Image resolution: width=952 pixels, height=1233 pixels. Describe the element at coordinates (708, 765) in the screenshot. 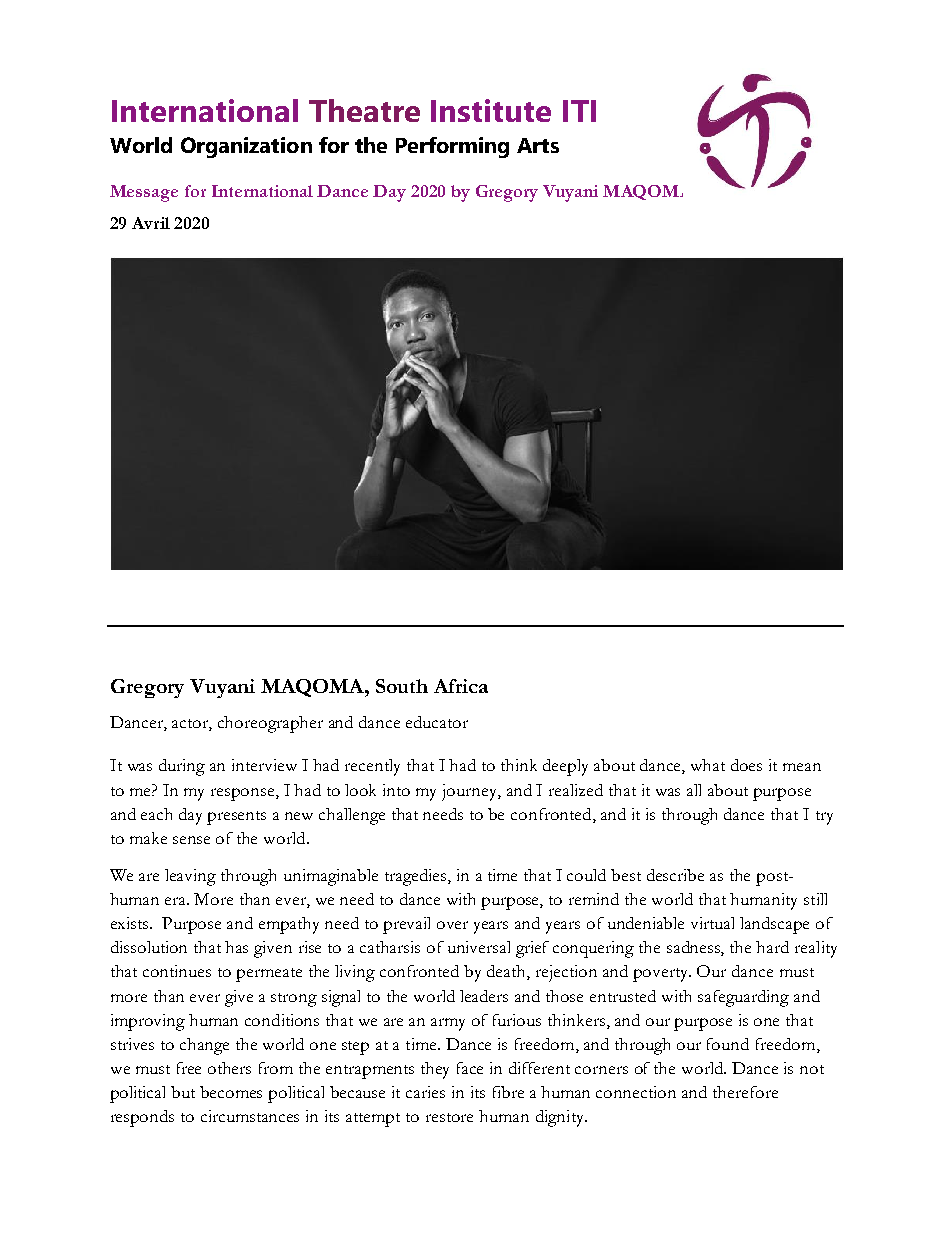

I see `what` at that location.
